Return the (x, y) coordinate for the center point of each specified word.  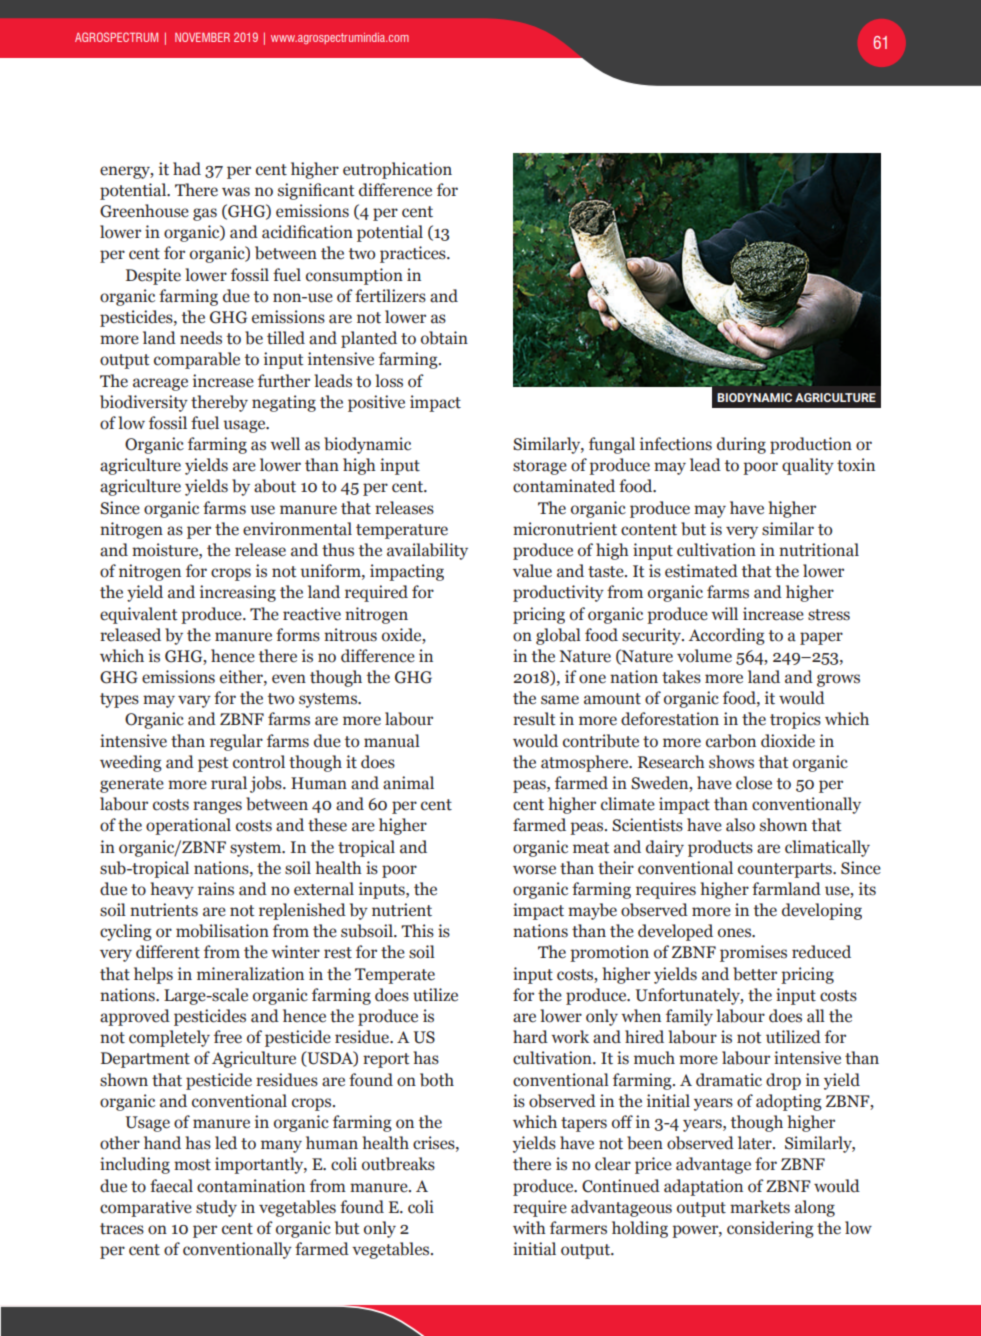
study (216, 1208)
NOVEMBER (202, 37)
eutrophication (397, 170)
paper (821, 638)
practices (414, 254)
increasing (238, 593)
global (558, 636)
